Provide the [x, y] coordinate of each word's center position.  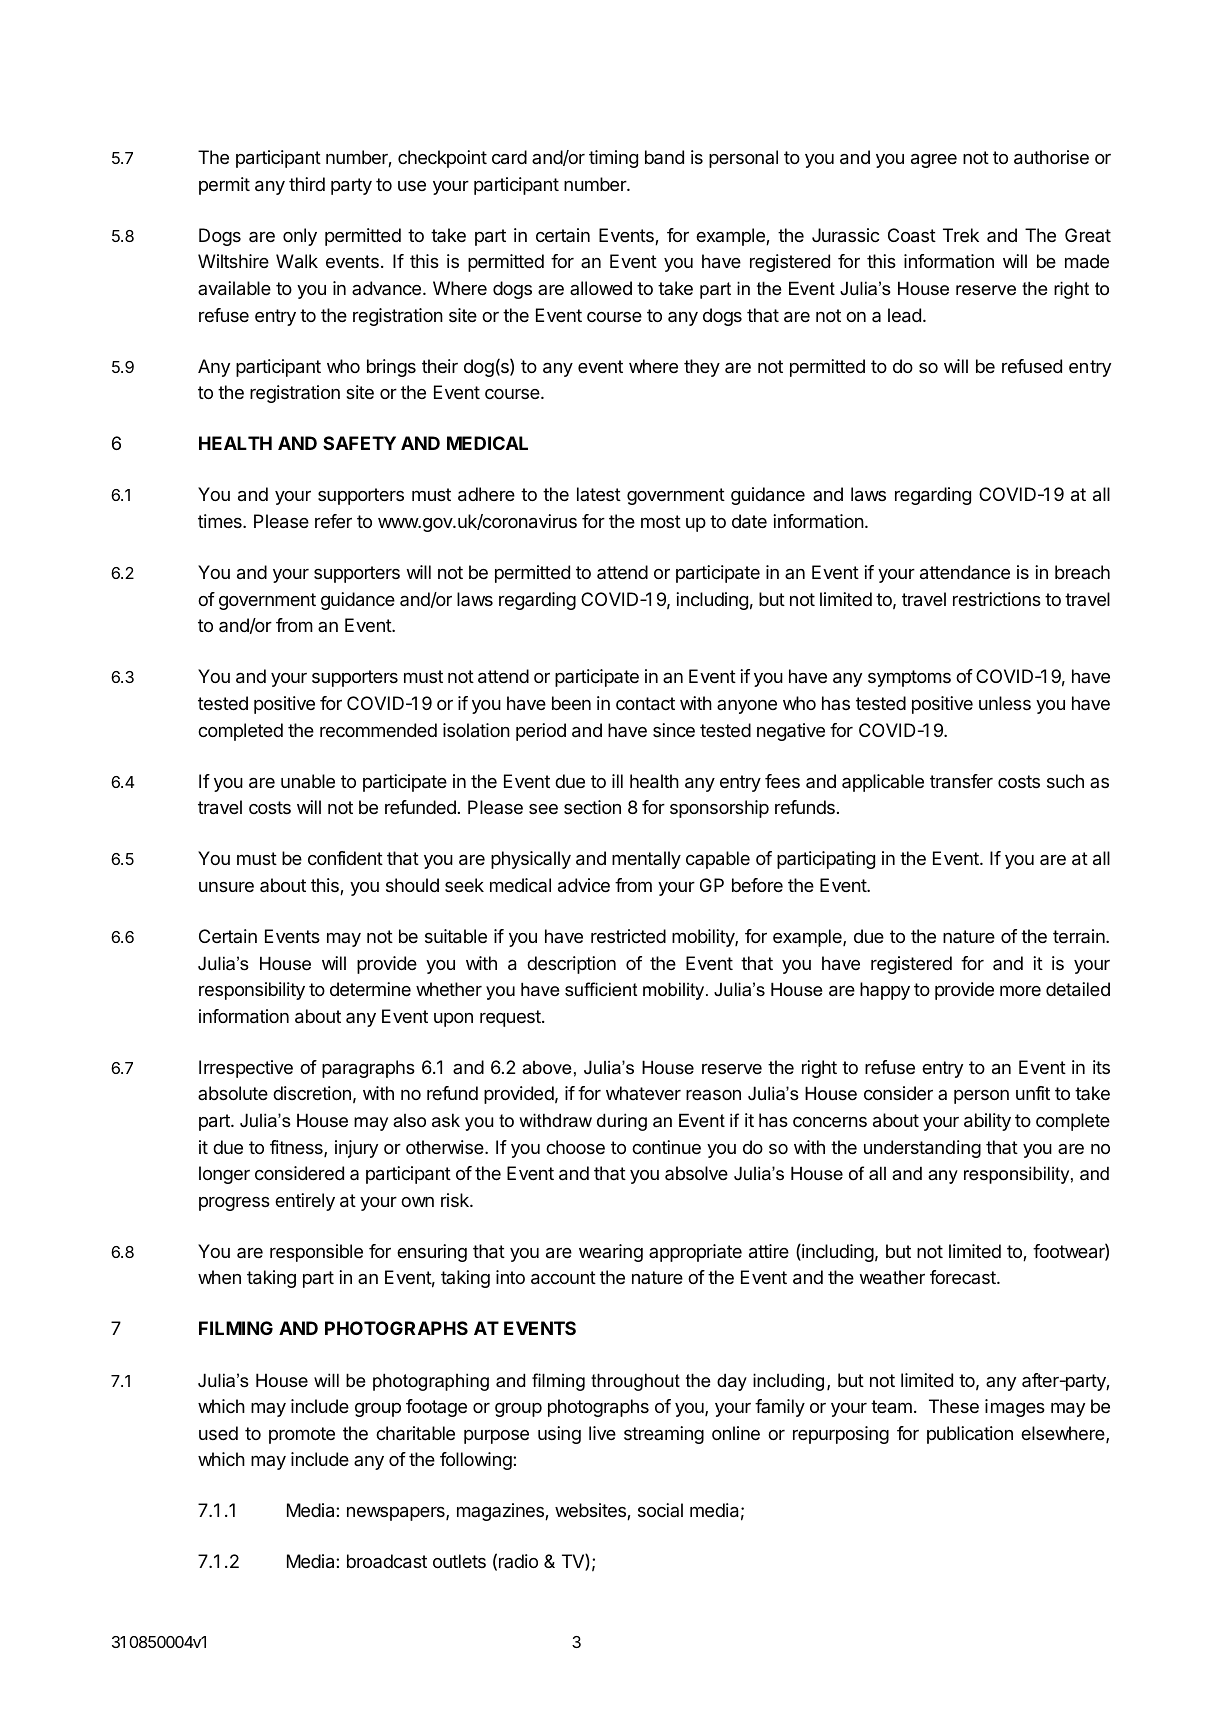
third [307, 184]
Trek [961, 235]
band [664, 157]
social [660, 1510]
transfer [961, 781]
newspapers [397, 1514]
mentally [646, 860]
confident [345, 858]
